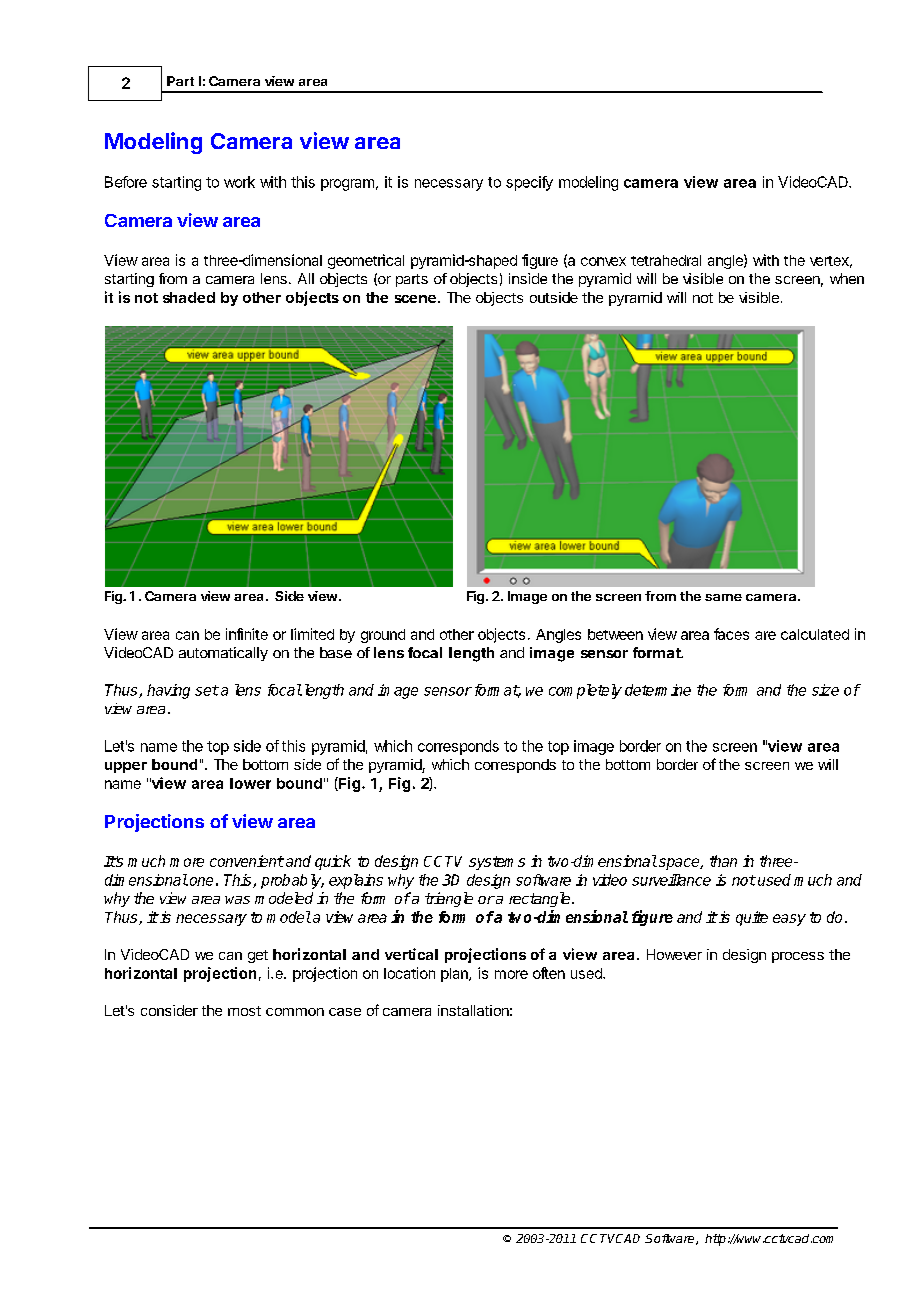 This document has width=924, height=1308. What do you see at coordinates (825, 690) in the document?
I see `size` at bounding box center [825, 690].
